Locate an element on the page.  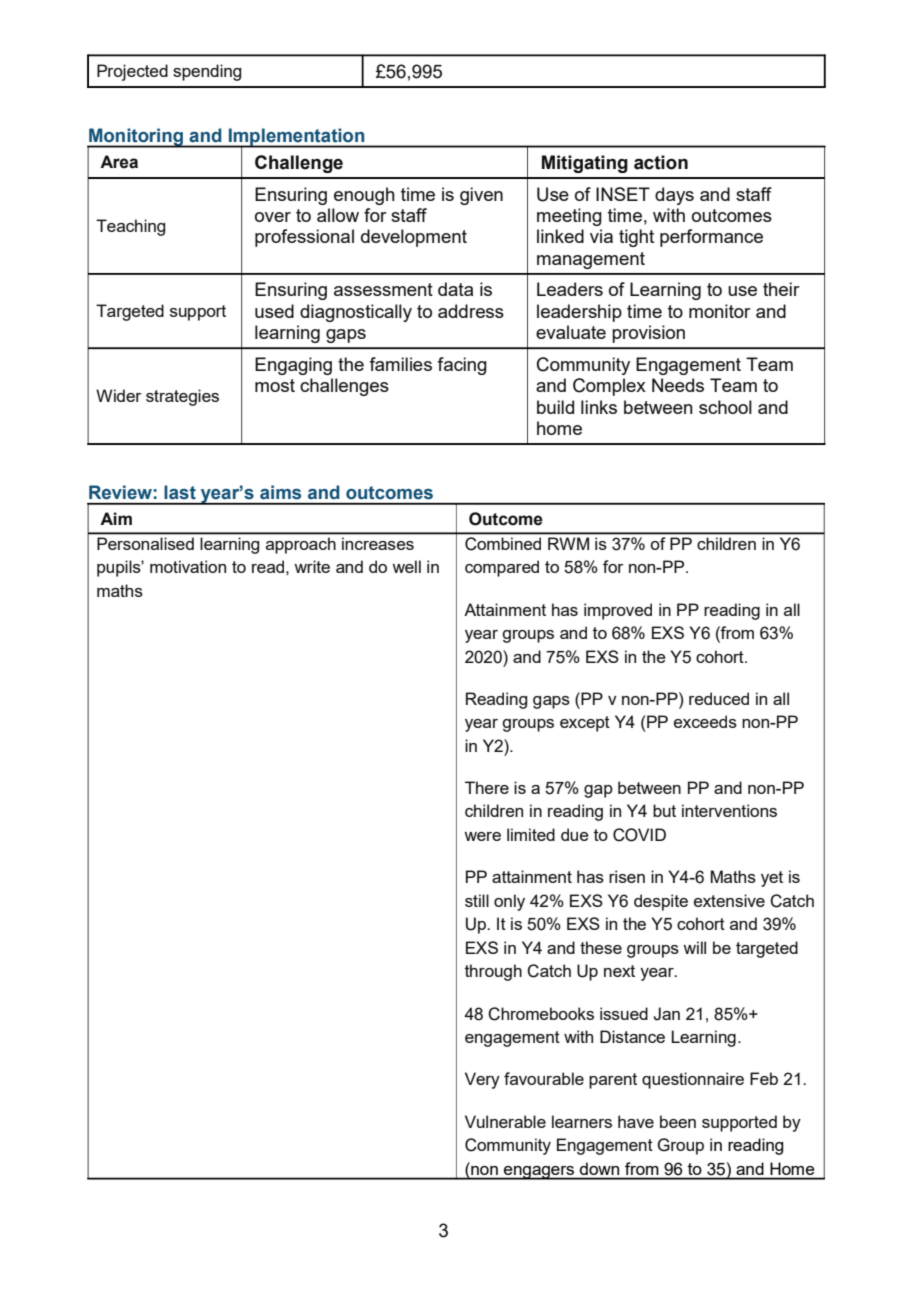
Very is located at coordinates (482, 1080).
